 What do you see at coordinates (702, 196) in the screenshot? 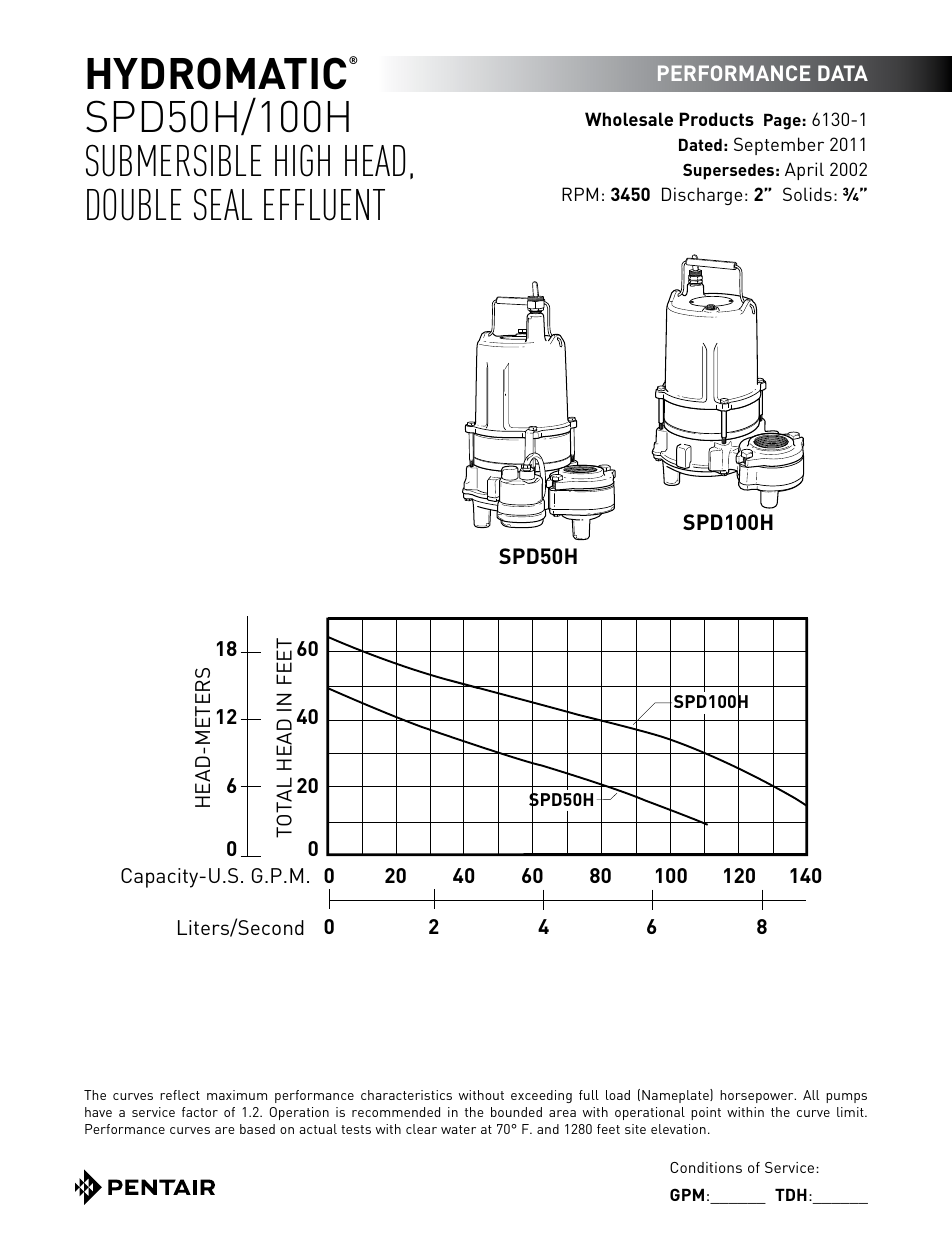
I see `Discharge` at bounding box center [702, 196].
